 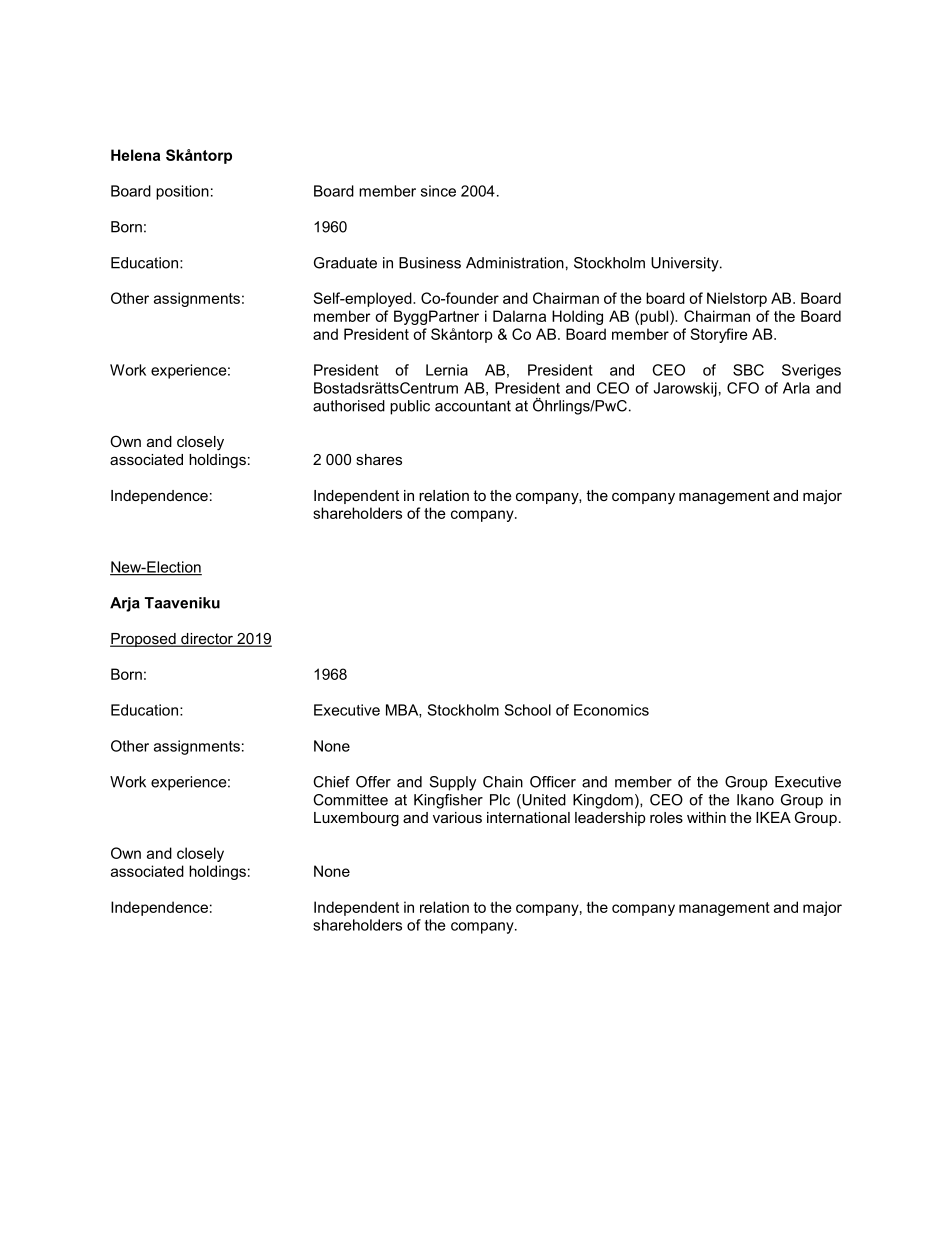 I want to click on CFO, so click(x=743, y=388).
